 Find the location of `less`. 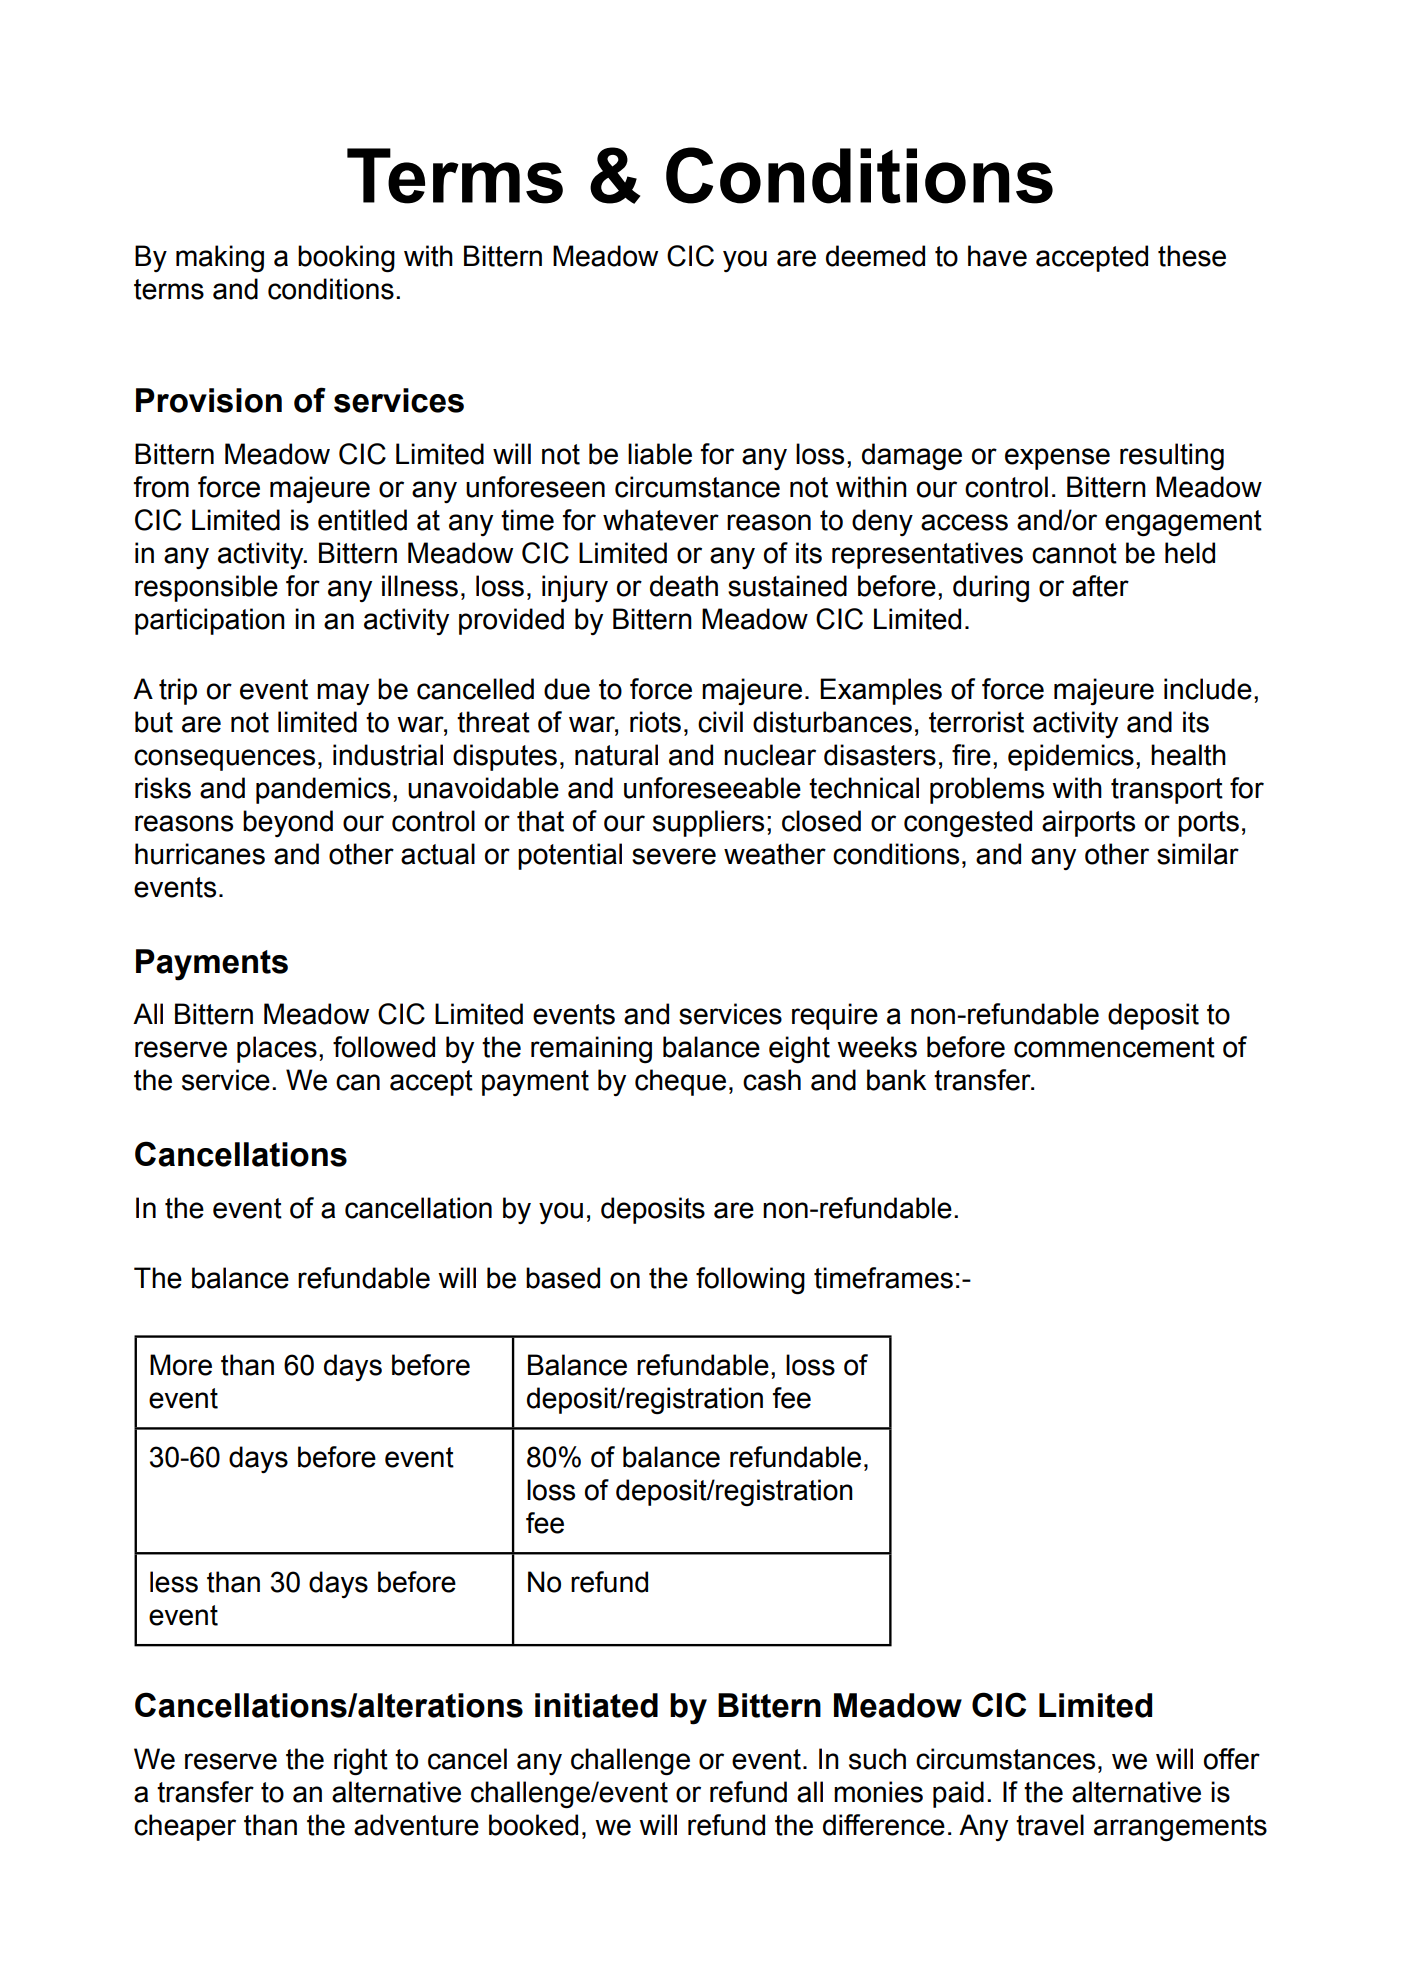

less is located at coordinates (174, 1582).
